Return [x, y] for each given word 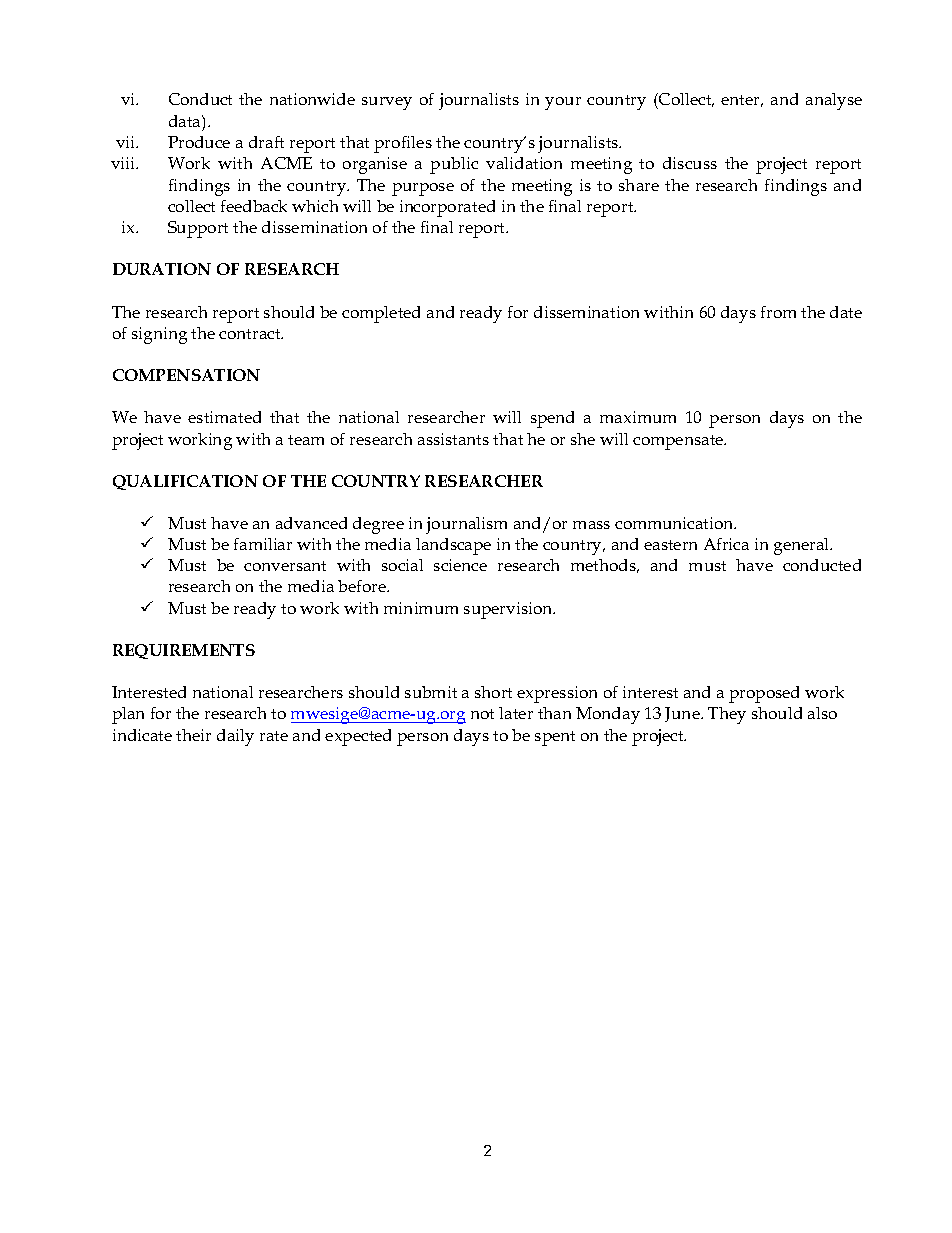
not [482, 714]
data [186, 121]
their [193, 735]
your [563, 103]
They [727, 715]
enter [742, 101]
